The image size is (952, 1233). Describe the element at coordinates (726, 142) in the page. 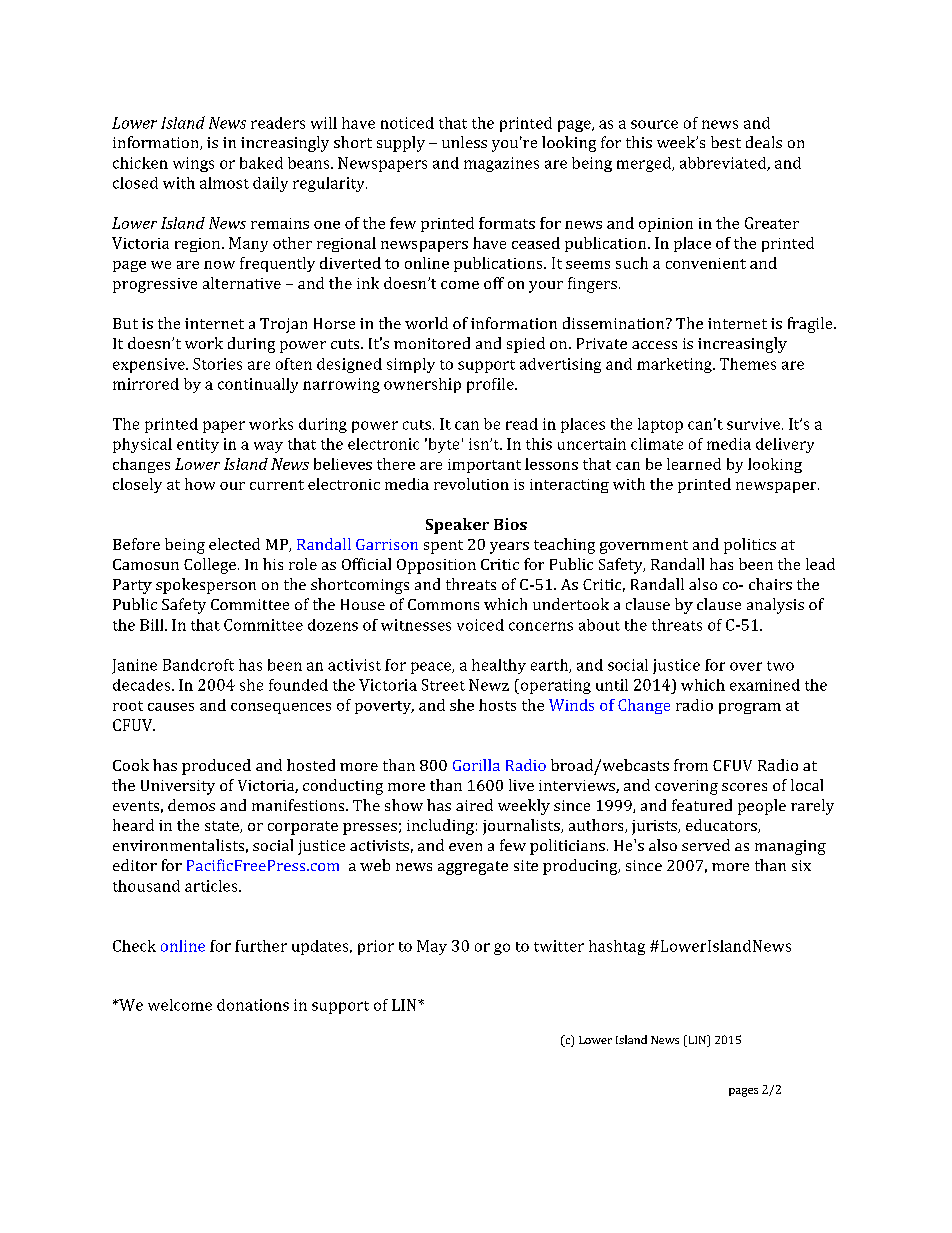

I see `best` at that location.
